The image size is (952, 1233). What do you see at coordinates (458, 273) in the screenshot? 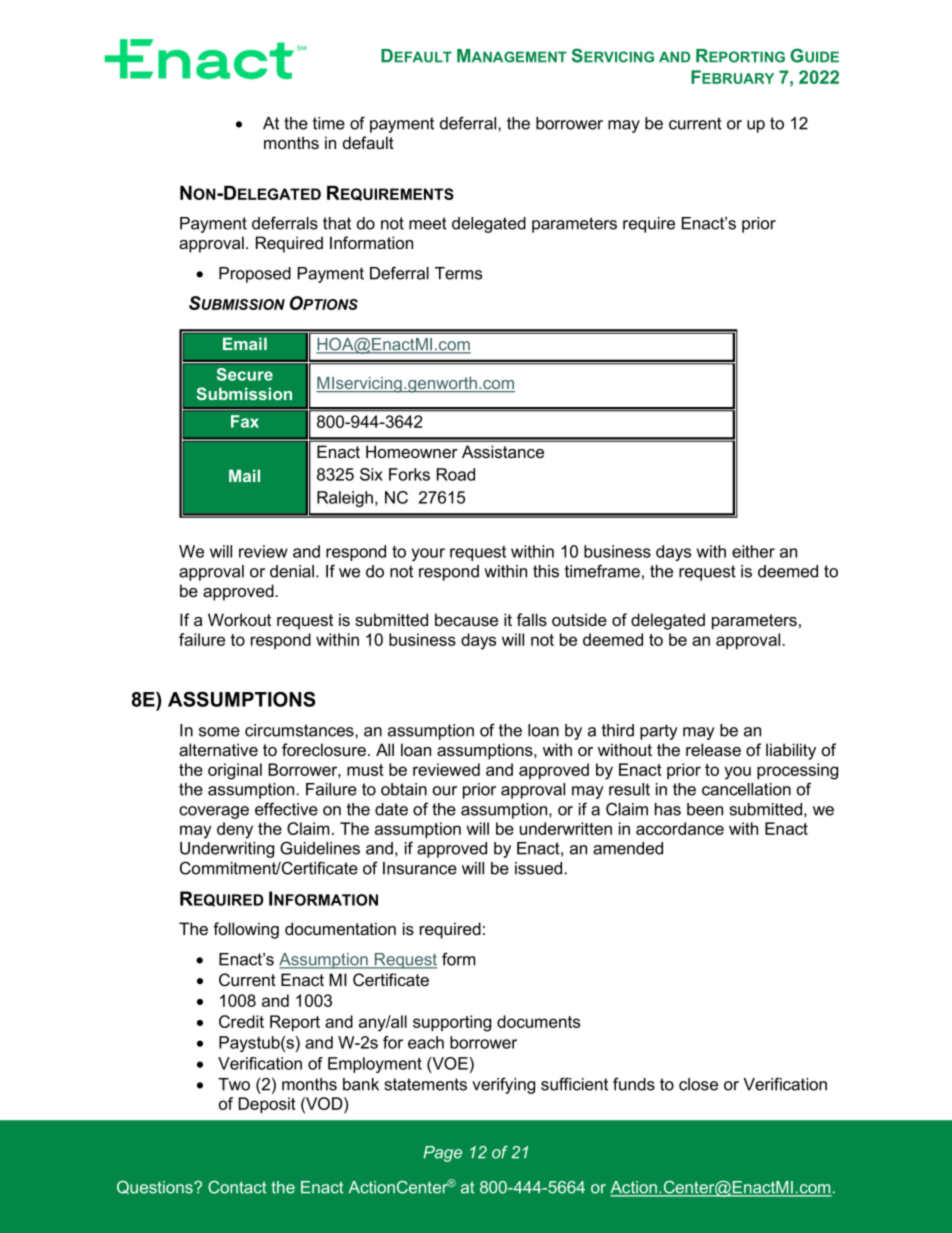
I see `Terms` at bounding box center [458, 273].
